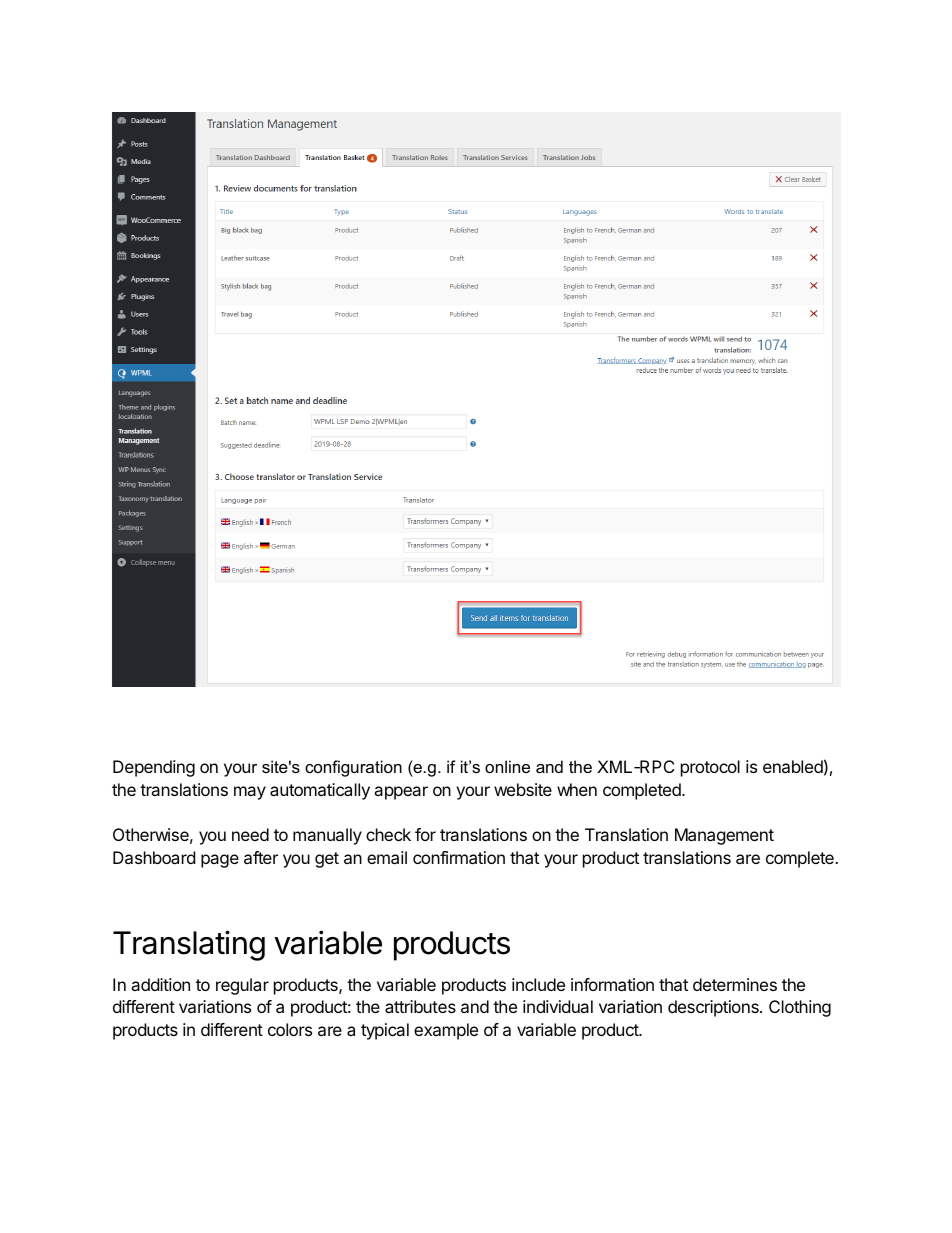 The width and height of the page is (952, 1233). Describe the element at coordinates (714, 1008) in the page. I see `descriptions` at that location.
